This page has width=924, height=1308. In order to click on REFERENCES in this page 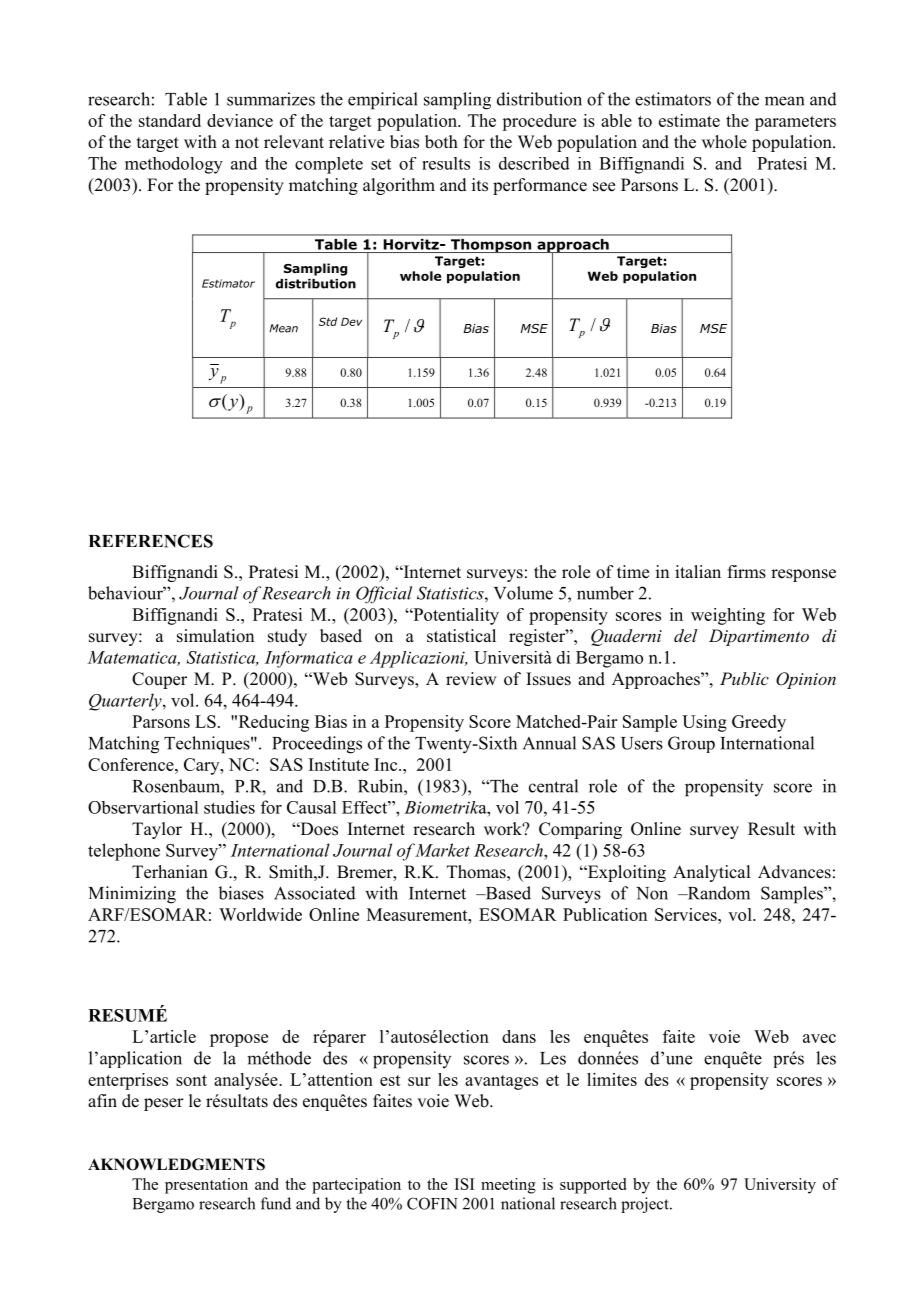, I will do `click(151, 541)`.
